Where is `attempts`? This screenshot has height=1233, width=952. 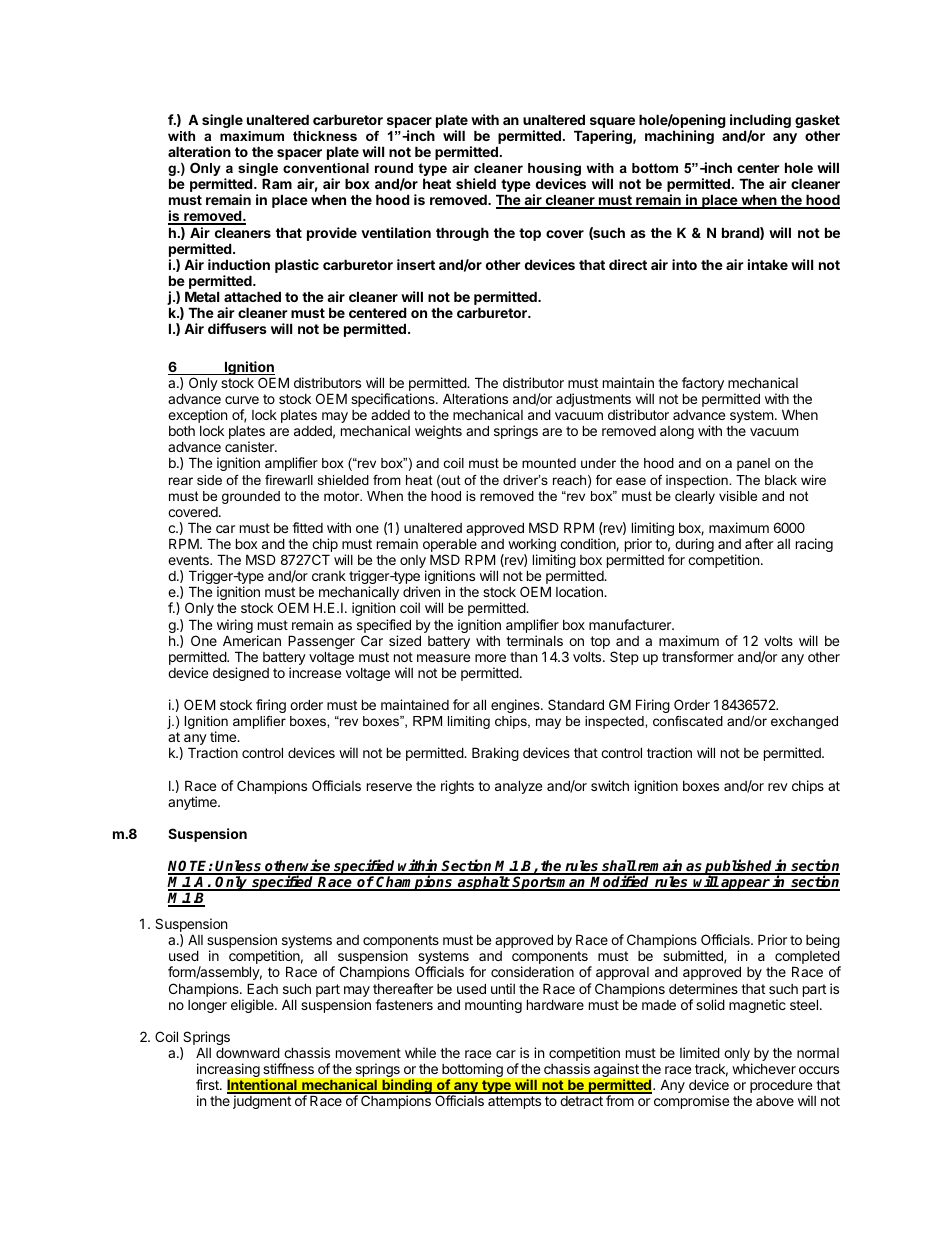
attempts is located at coordinates (514, 1102).
